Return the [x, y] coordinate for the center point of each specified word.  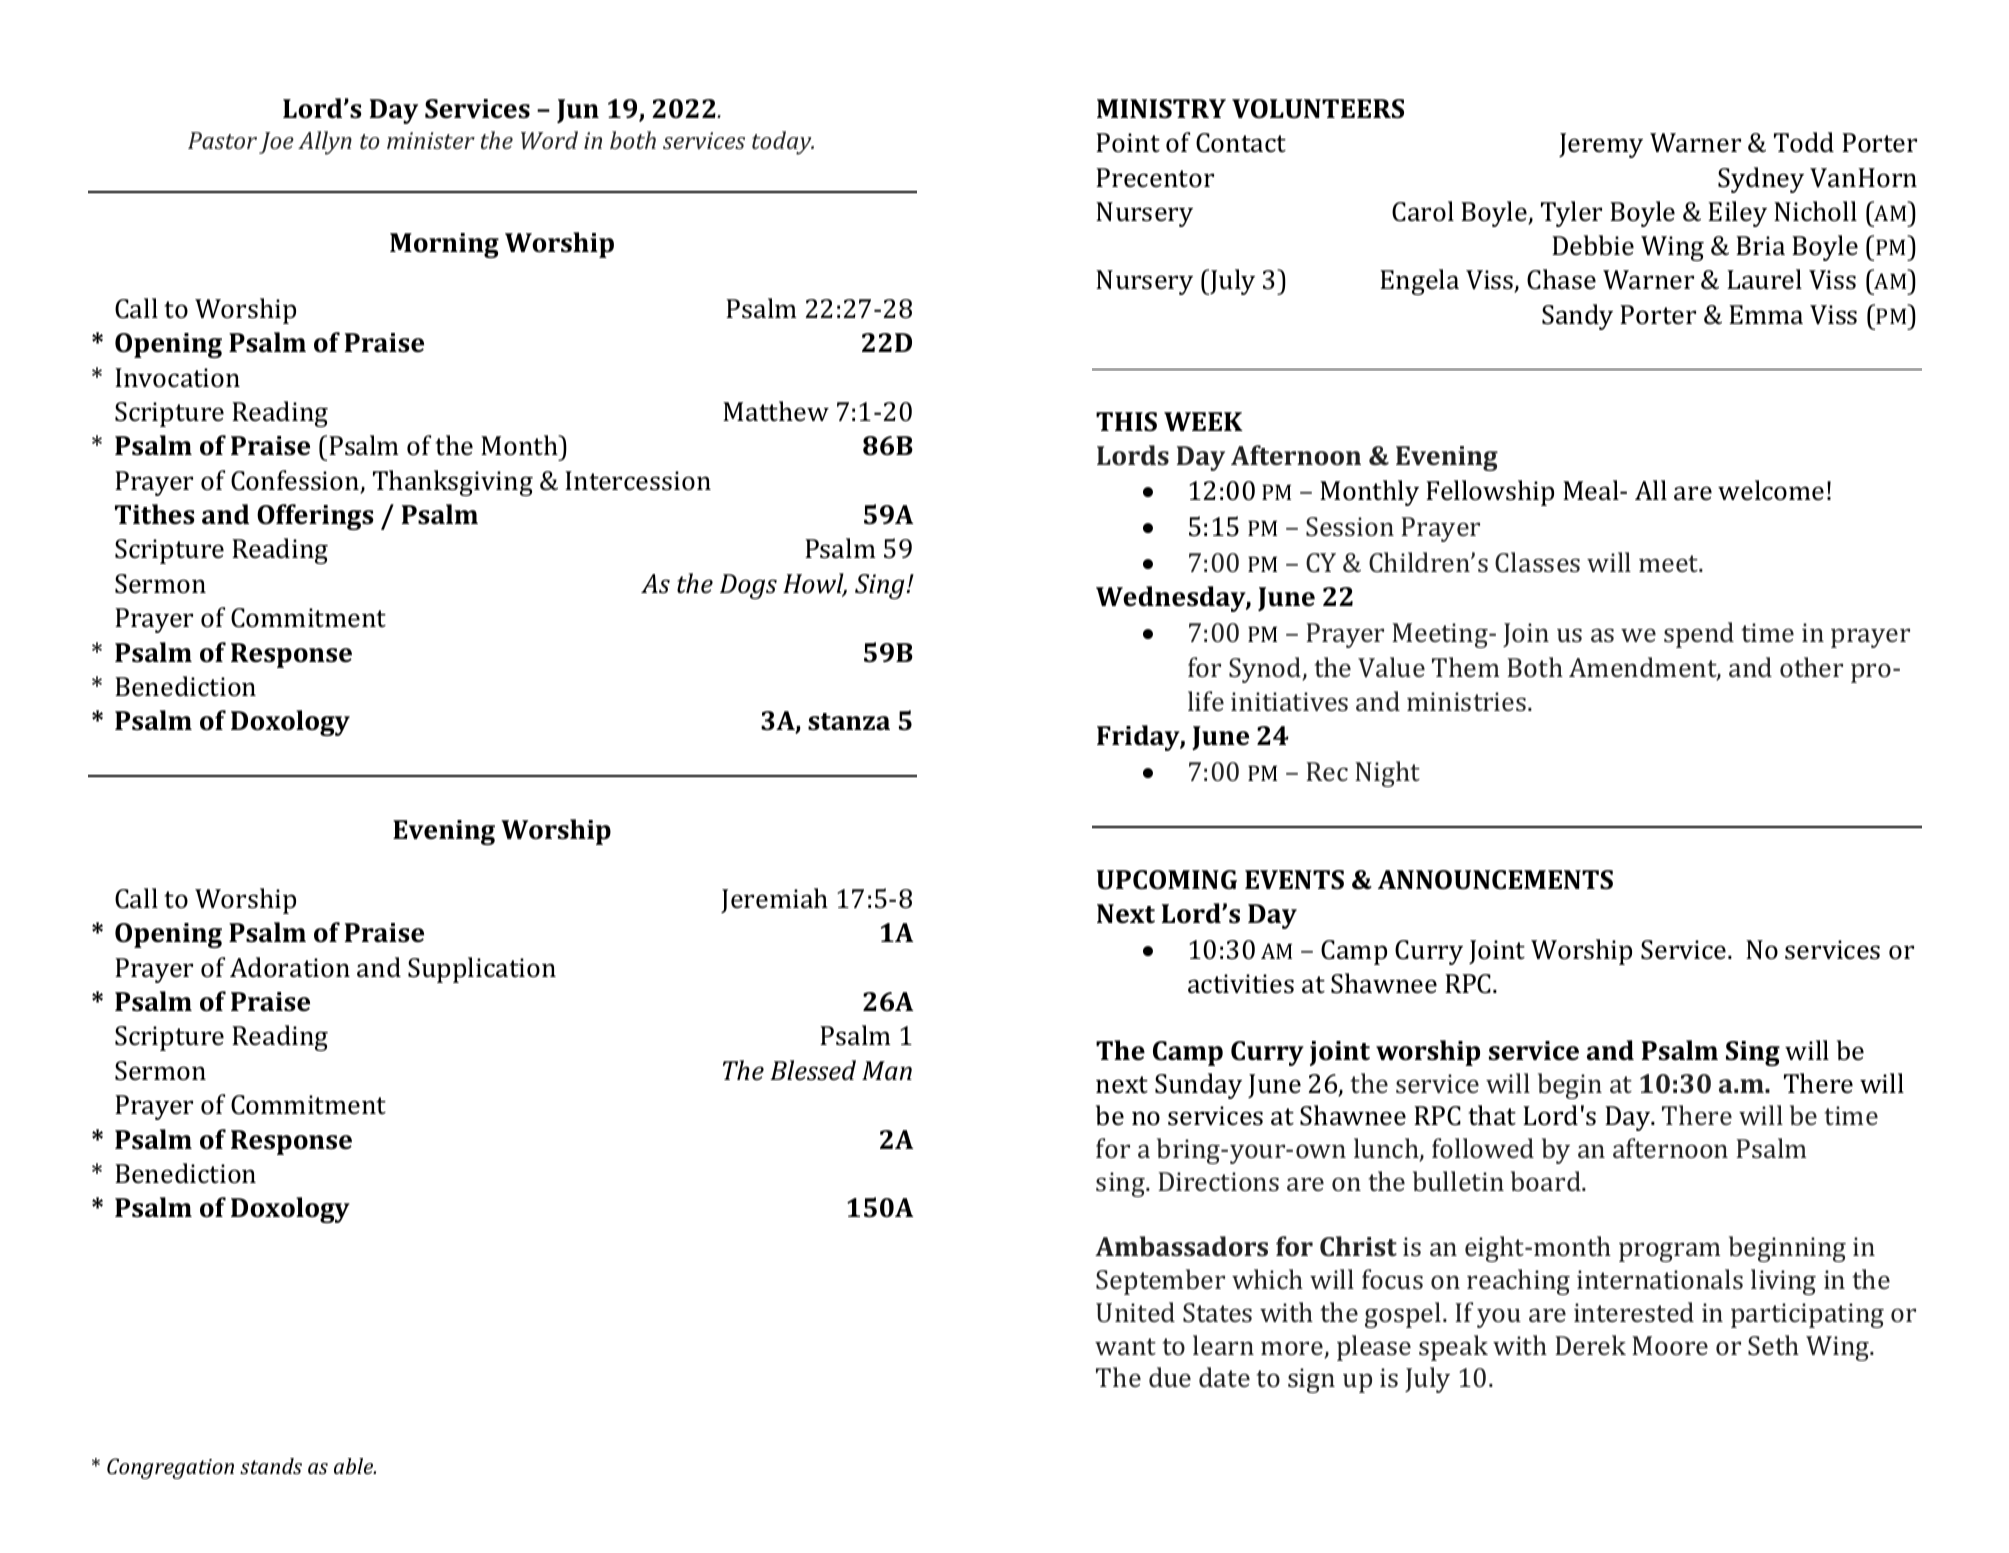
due [1170, 1377]
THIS [1126, 422]
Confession [296, 481]
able [354, 1466]
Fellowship [1490, 493]
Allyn [325, 143]
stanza [849, 722]
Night [1387, 774]
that [1492, 1115]
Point [1128, 142]
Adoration [290, 967]
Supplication [482, 970]
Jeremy [1601, 145]
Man [887, 1070]
